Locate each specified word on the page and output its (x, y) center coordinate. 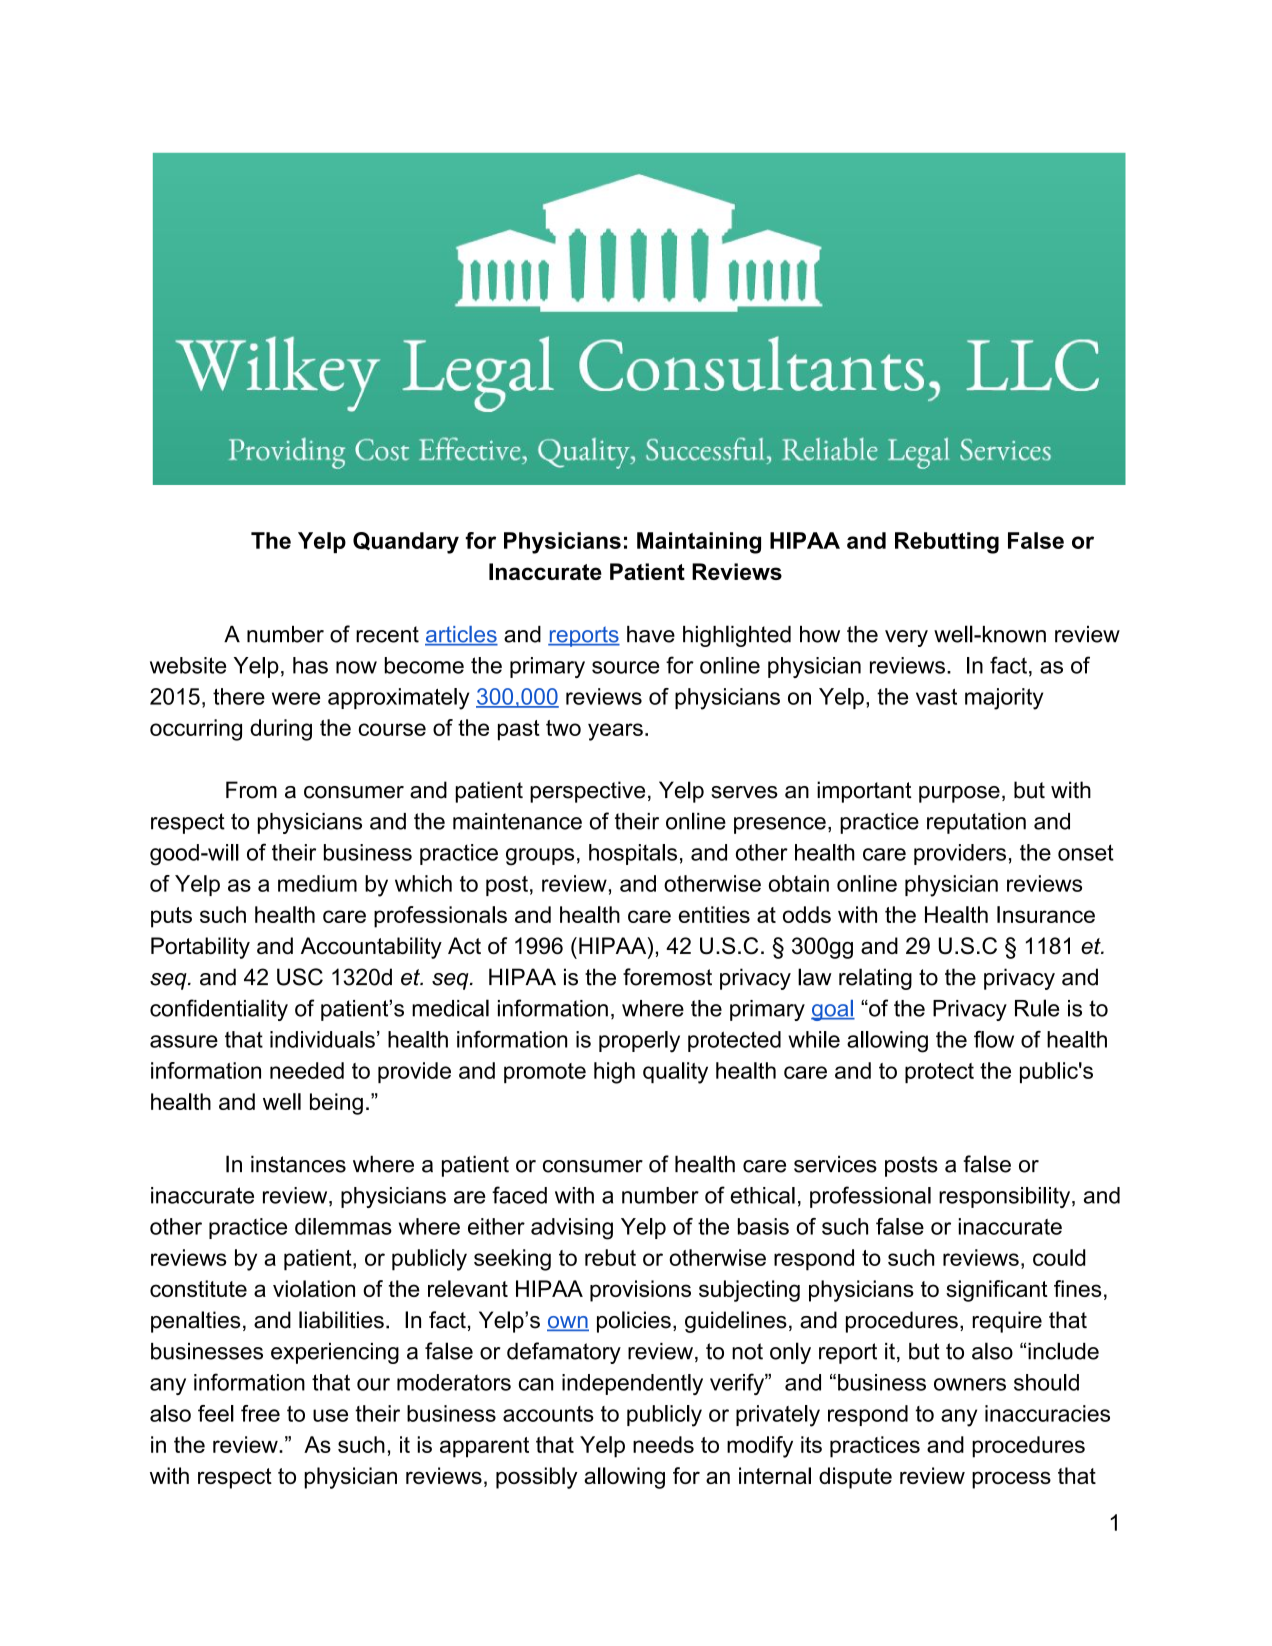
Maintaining (699, 543)
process (1011, 1480)
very (906, 638)
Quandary (406, 543)
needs (663, 1444)
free (260, 1413)
